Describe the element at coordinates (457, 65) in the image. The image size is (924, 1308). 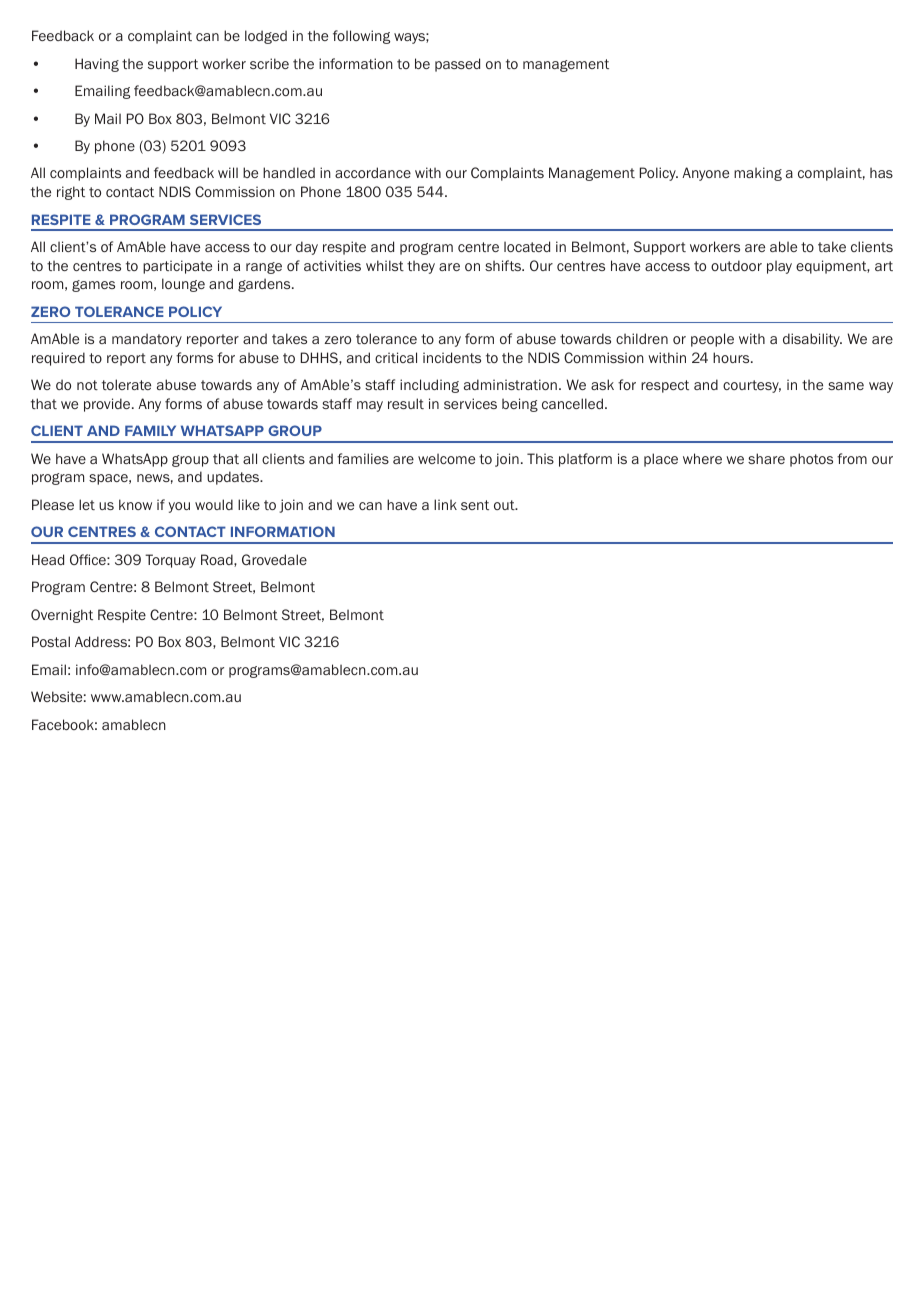
I see `passed` at that location.
